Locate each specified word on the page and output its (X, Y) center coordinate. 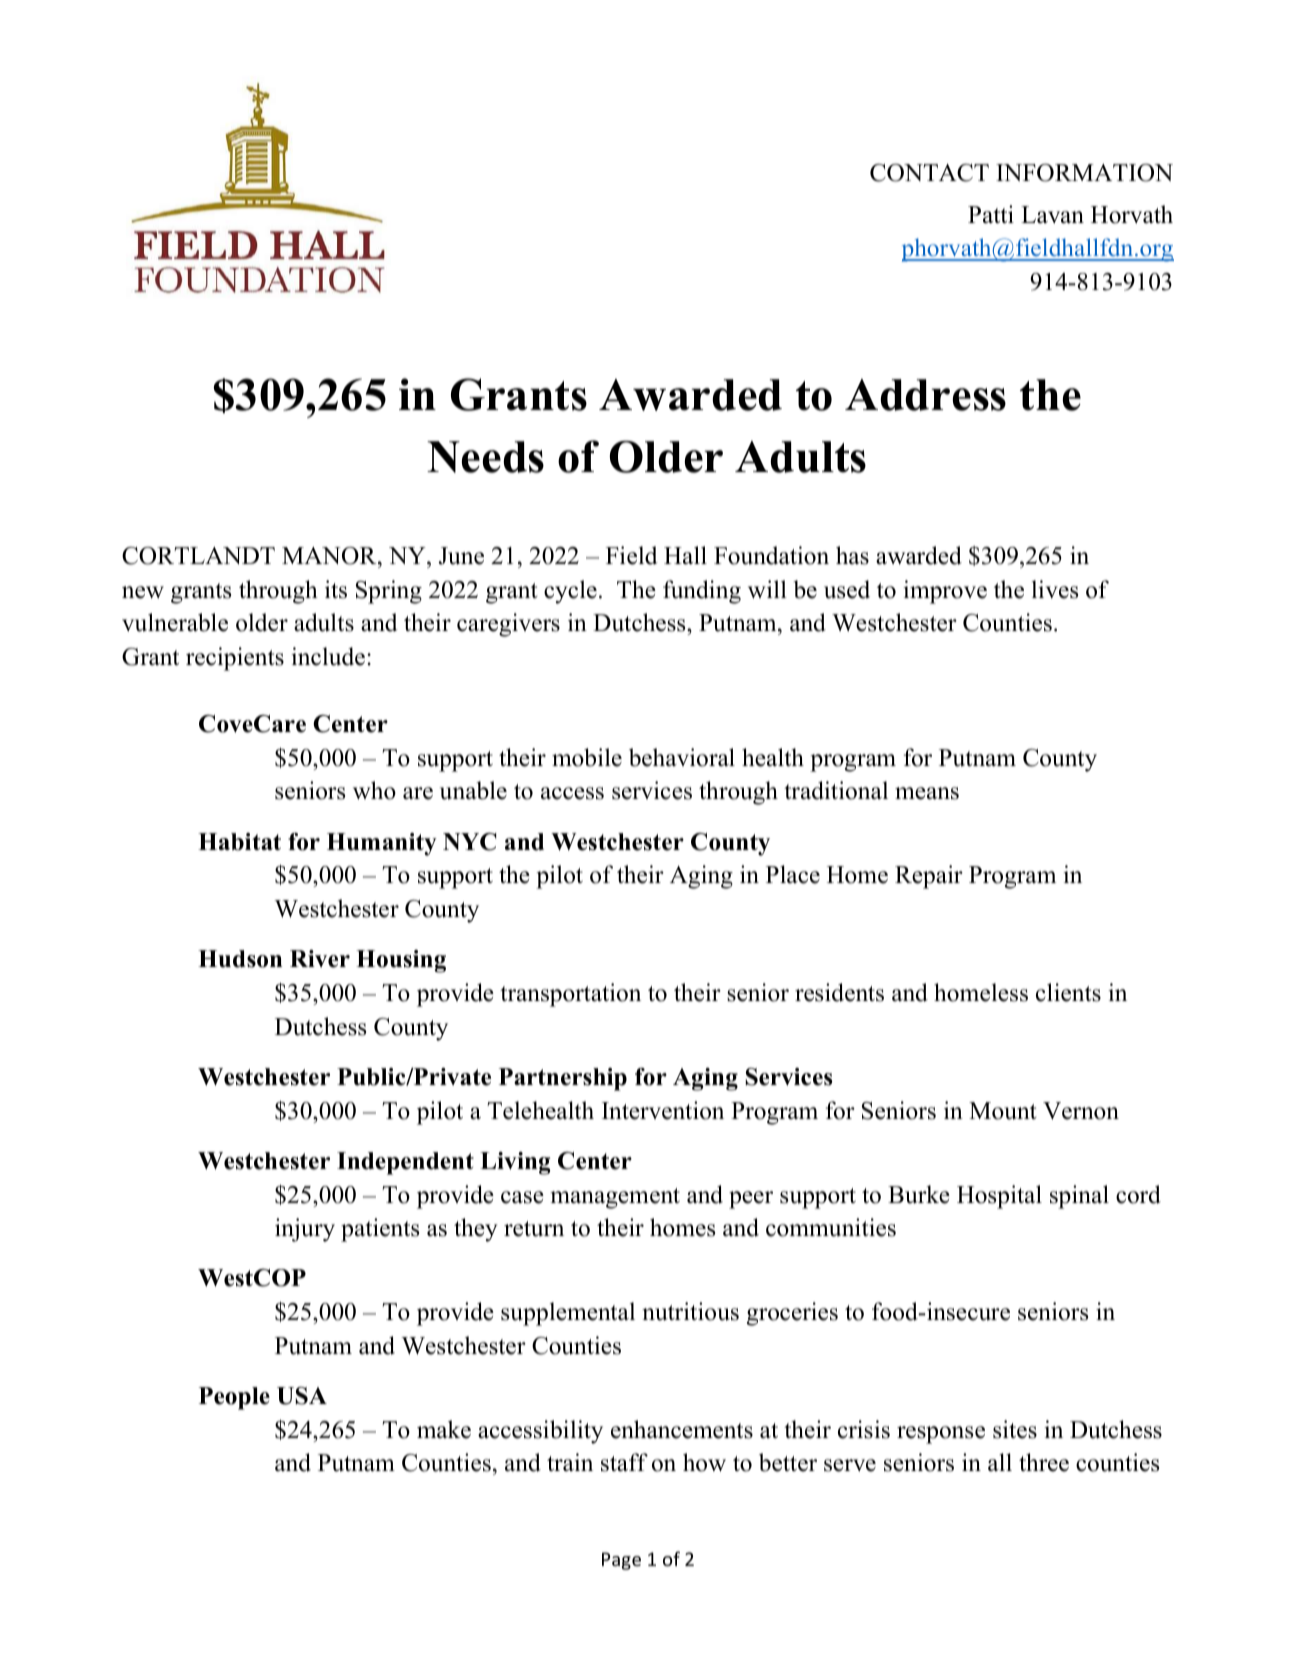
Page (621, 1561)
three (1044, 1462)
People (234, 1398)
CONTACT (929, 173)
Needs (485, 457)
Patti (991, 214)
